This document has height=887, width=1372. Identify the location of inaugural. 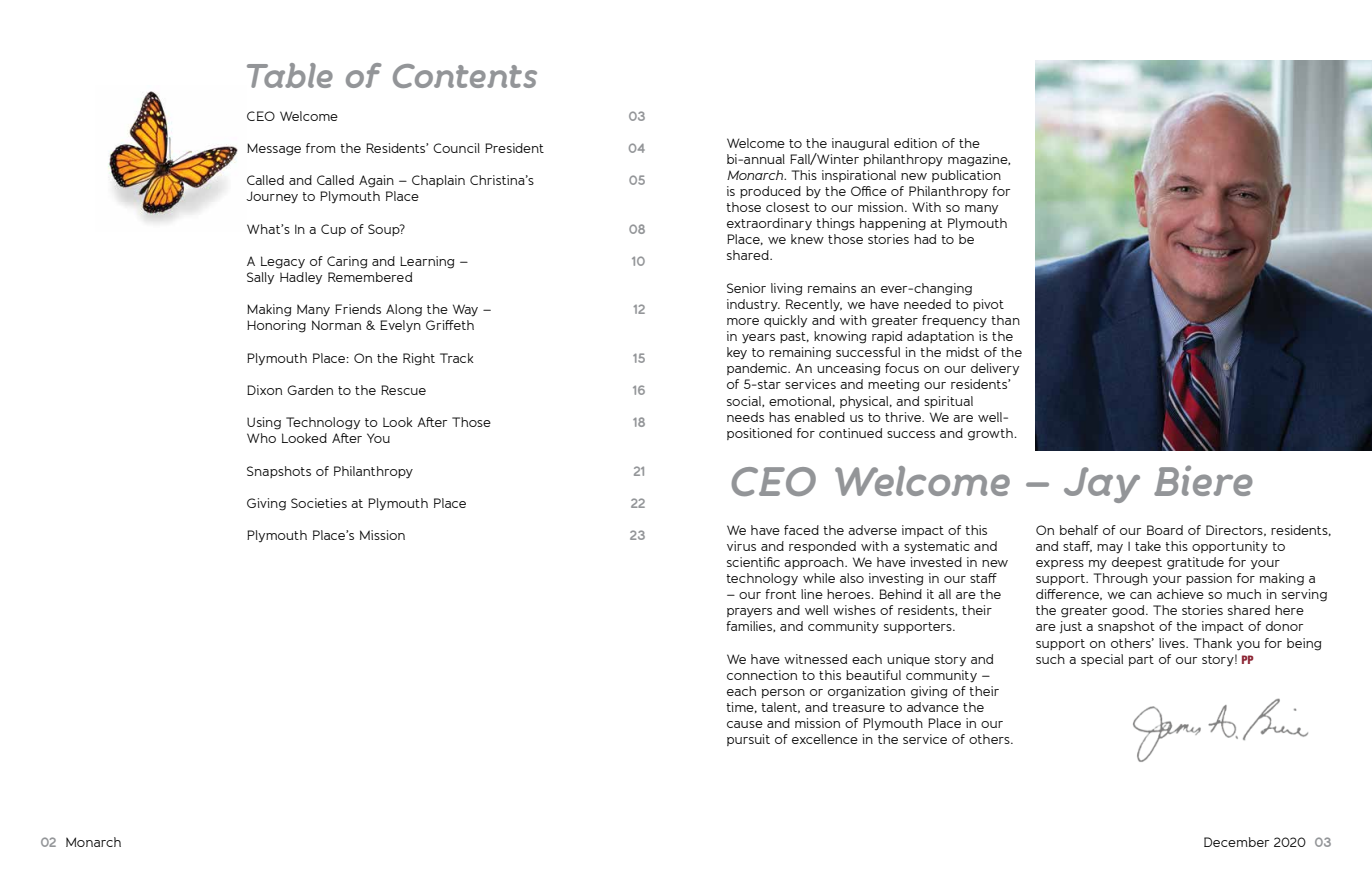
(860, 144).
